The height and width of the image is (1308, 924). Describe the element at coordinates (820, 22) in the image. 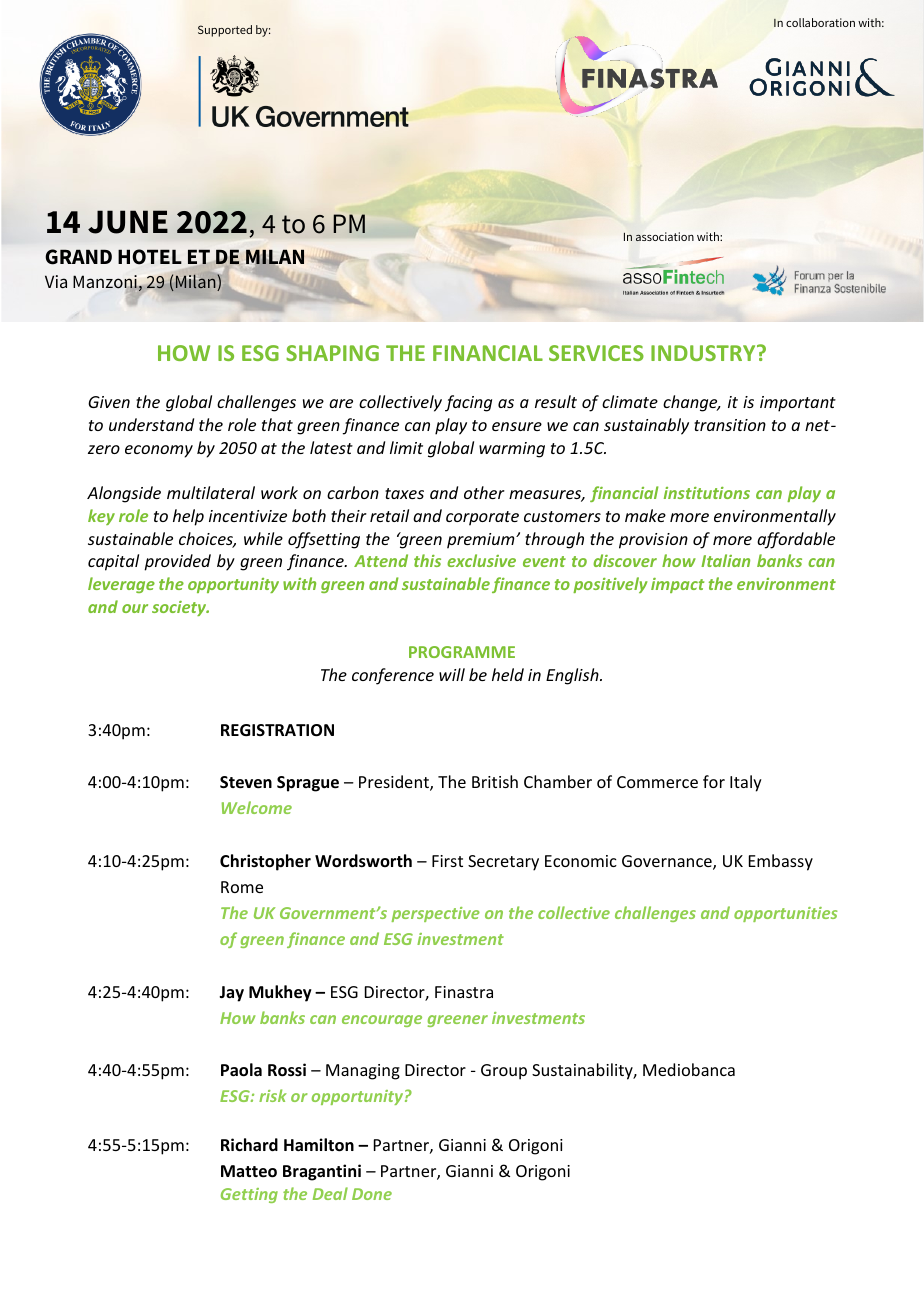

I see `collaboration` at that location.
